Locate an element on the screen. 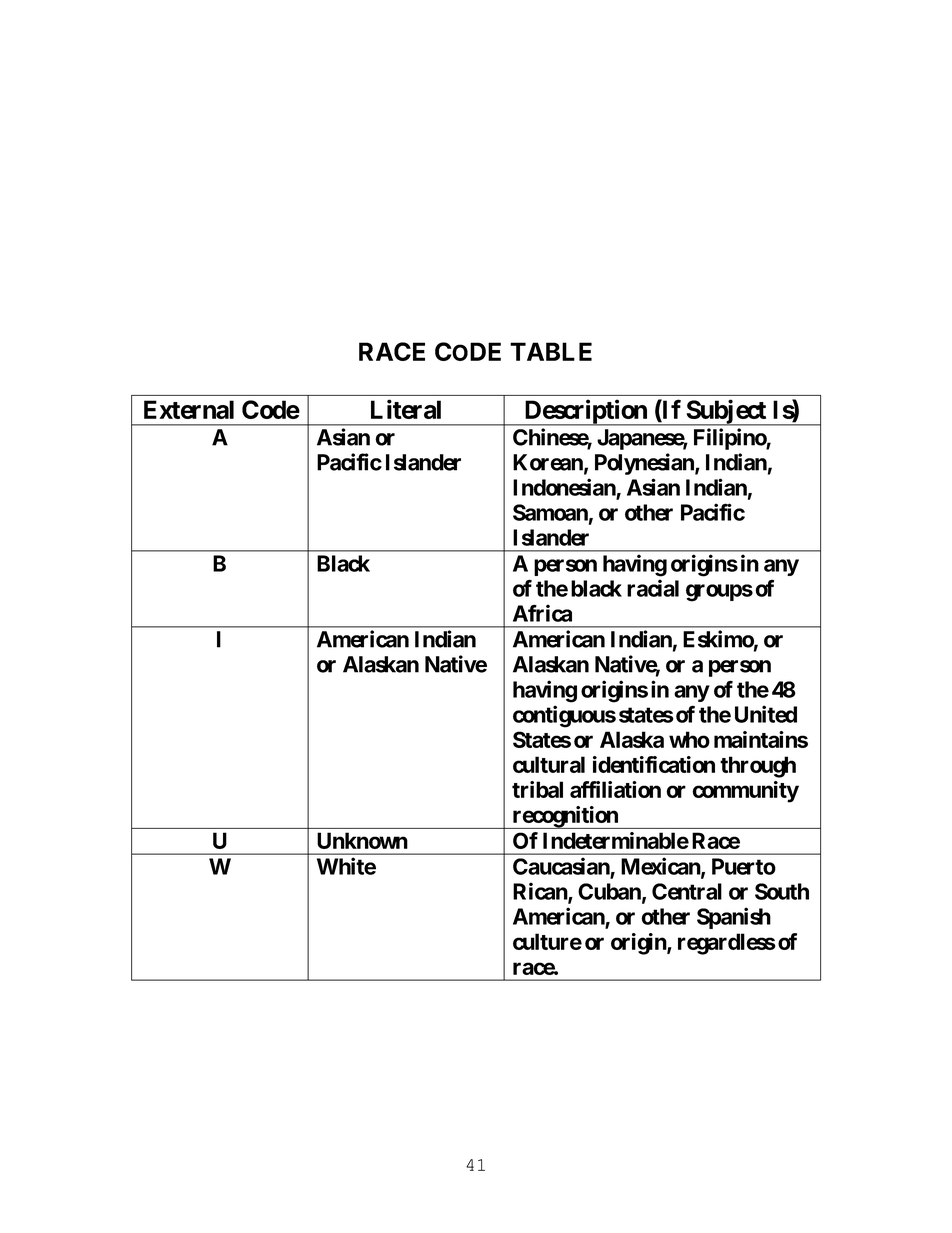 Image resolution: width=952 pixels, height=1233 pixels. Subject is located at coordinates (726, 412).
